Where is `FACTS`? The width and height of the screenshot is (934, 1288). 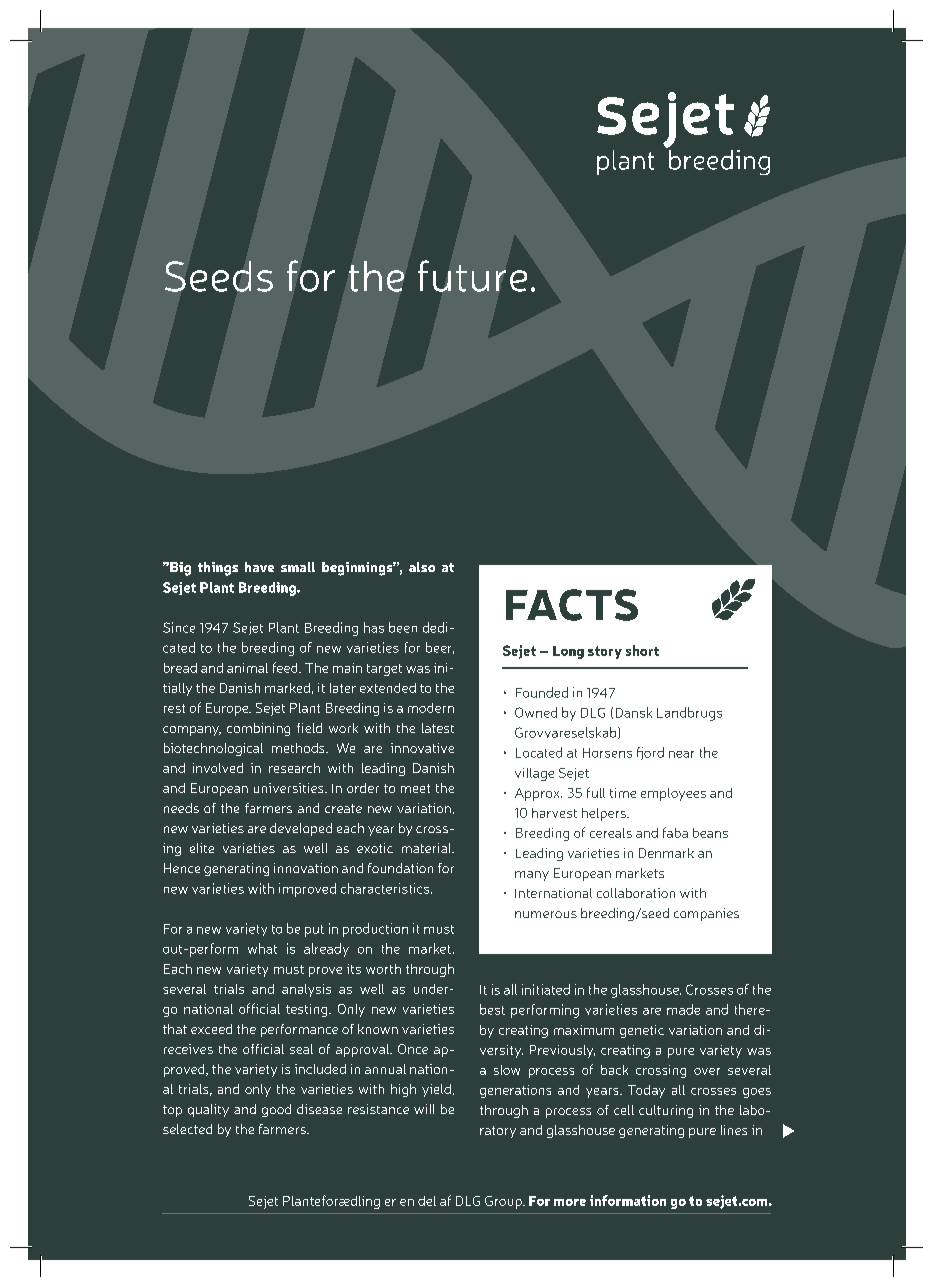 FACTS is located at coordinates (572, 605).
